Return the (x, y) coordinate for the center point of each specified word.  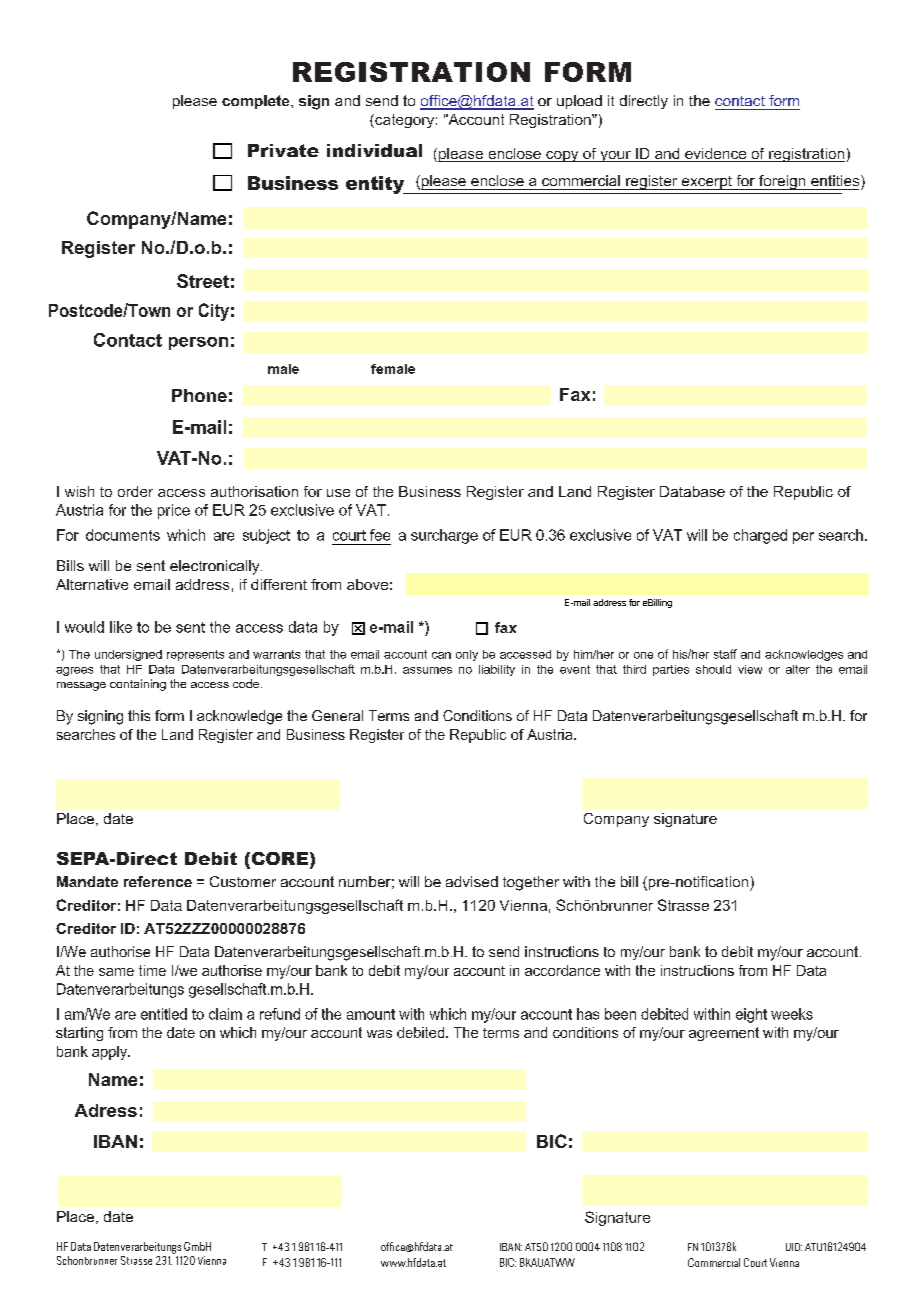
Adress (106, 1110)
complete (257, 102)
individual (374, 150)
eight (751, 1015)
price (174, 511)
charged (760, 536)
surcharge (444, 536)
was (379, 1034)
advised (472, 881)
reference (158, 881)
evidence (716, 155)
